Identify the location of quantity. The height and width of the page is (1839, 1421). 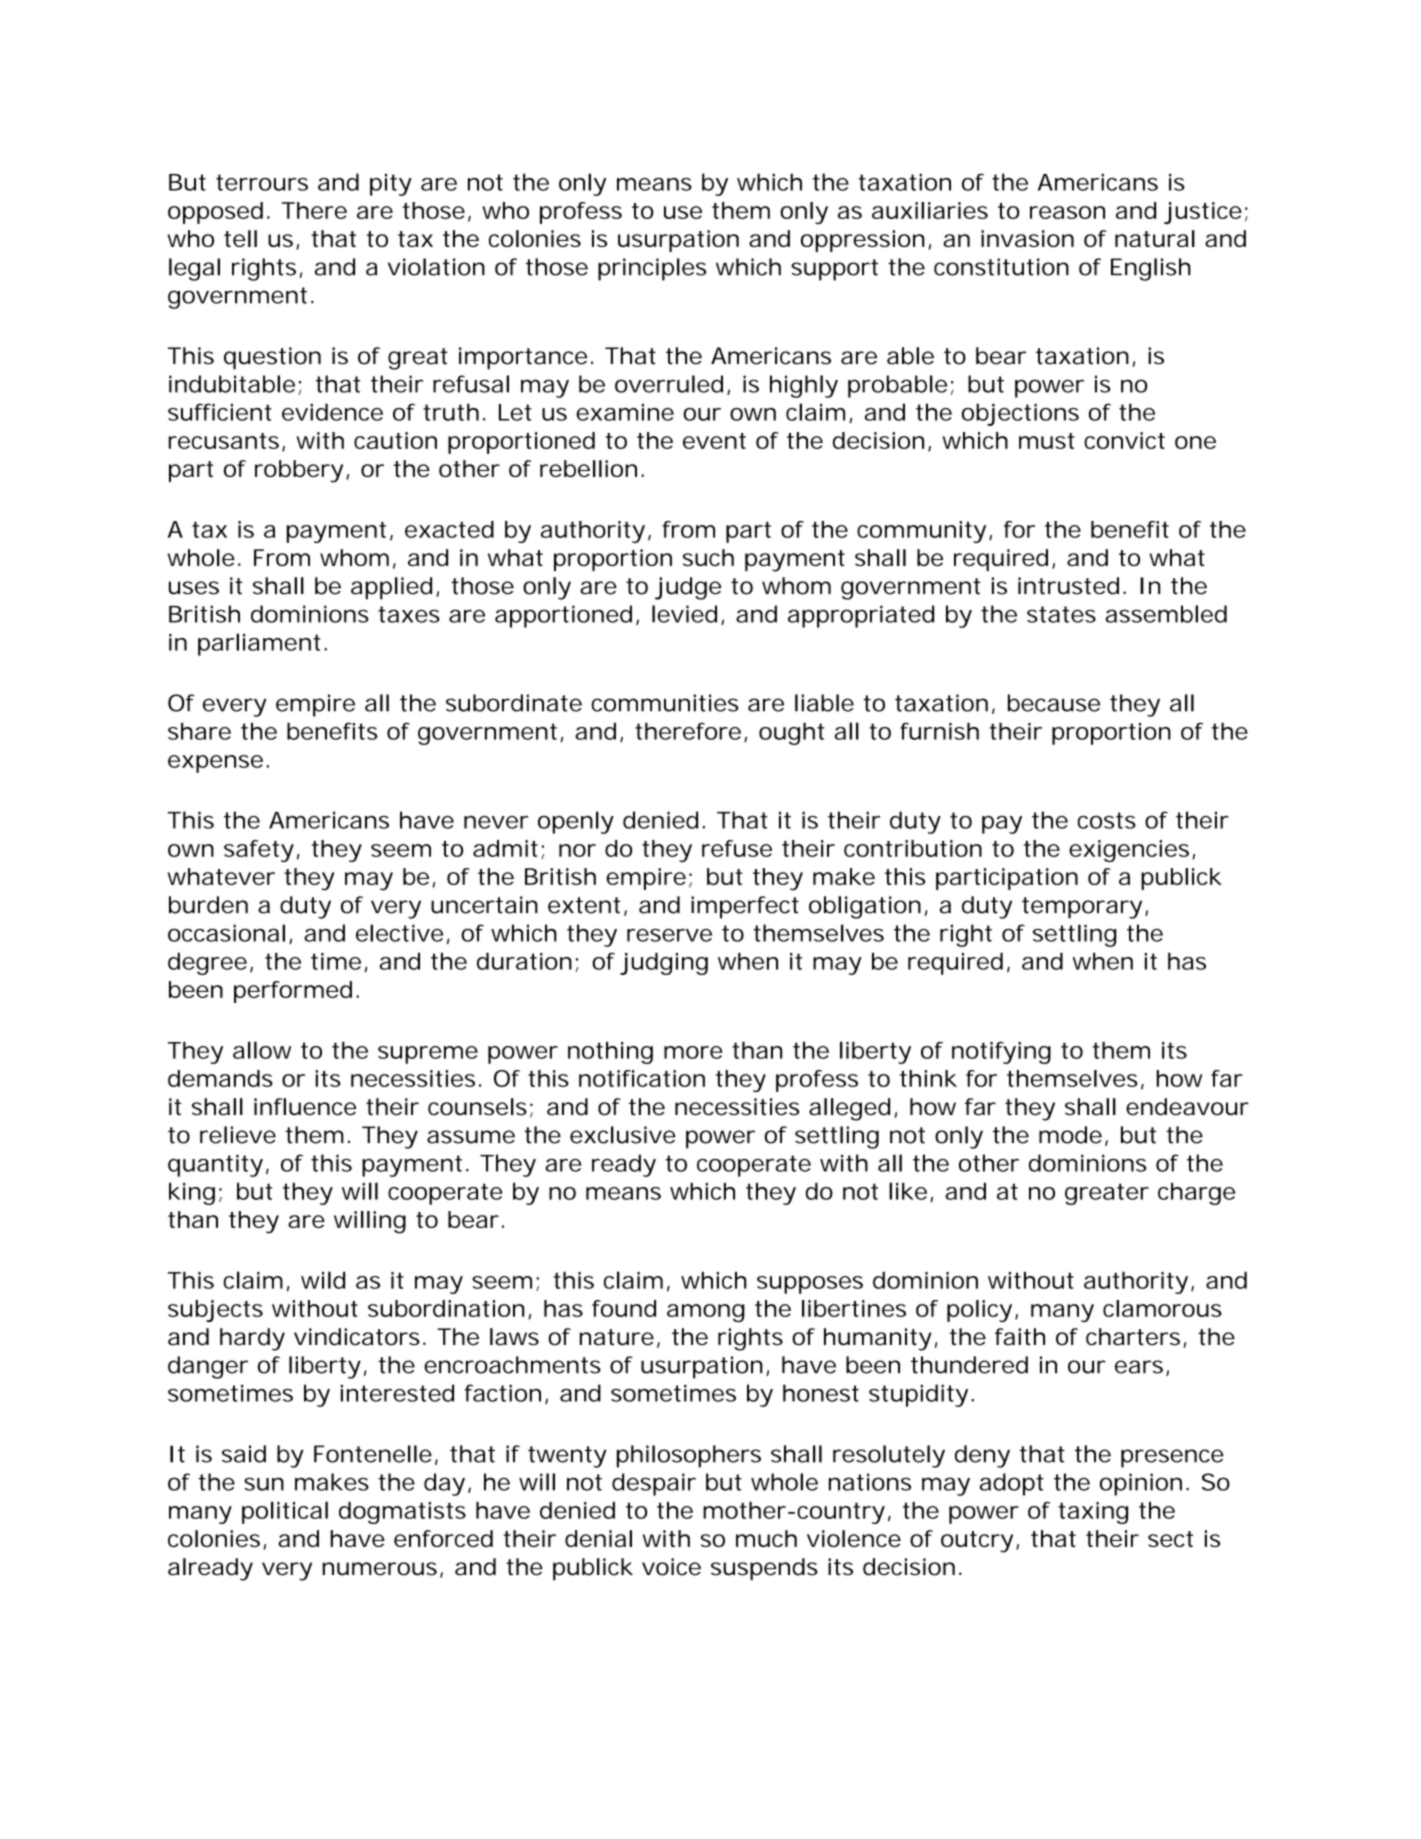
(215, 1165).
